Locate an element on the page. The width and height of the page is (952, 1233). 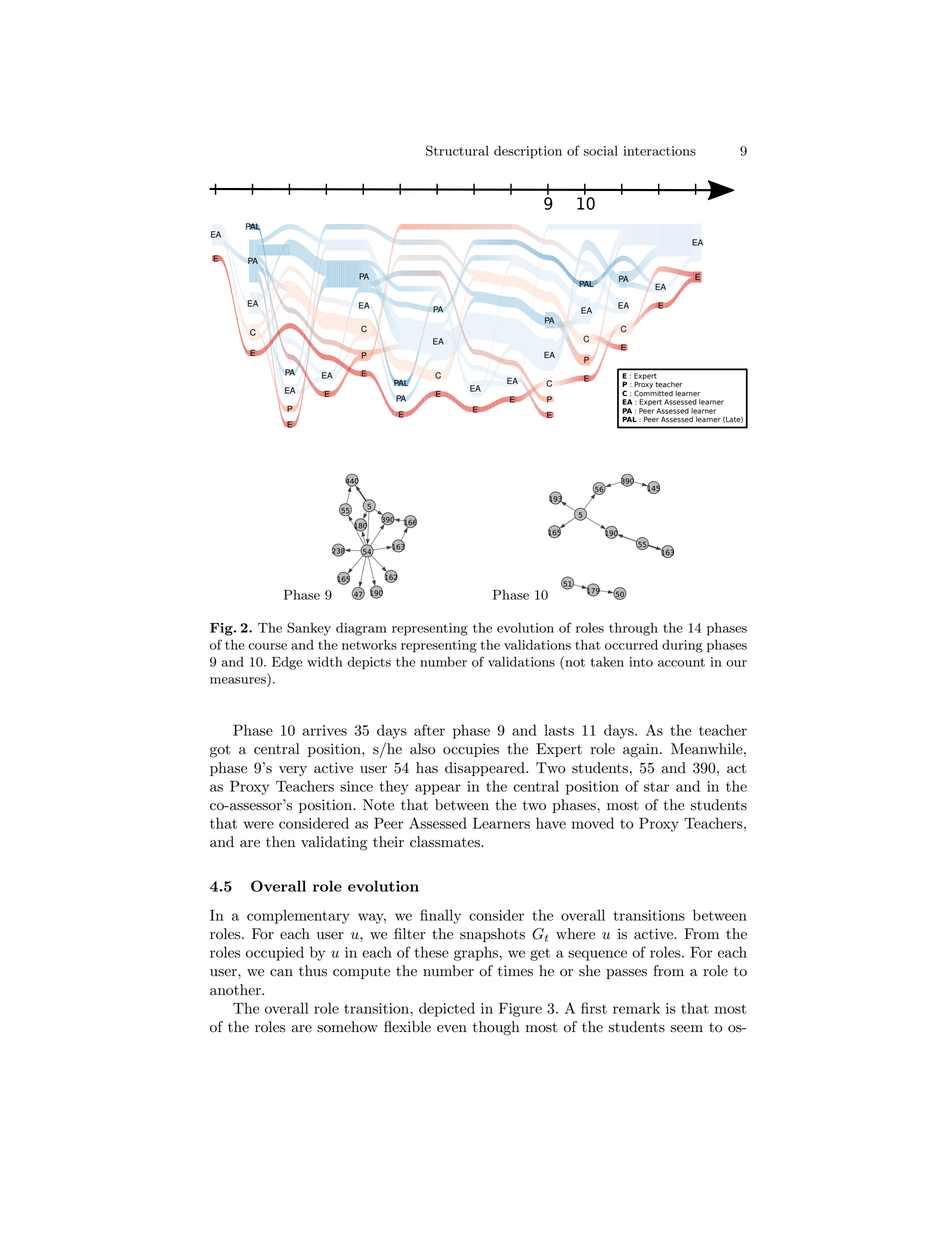
can is located at coordinates (281, 973).
